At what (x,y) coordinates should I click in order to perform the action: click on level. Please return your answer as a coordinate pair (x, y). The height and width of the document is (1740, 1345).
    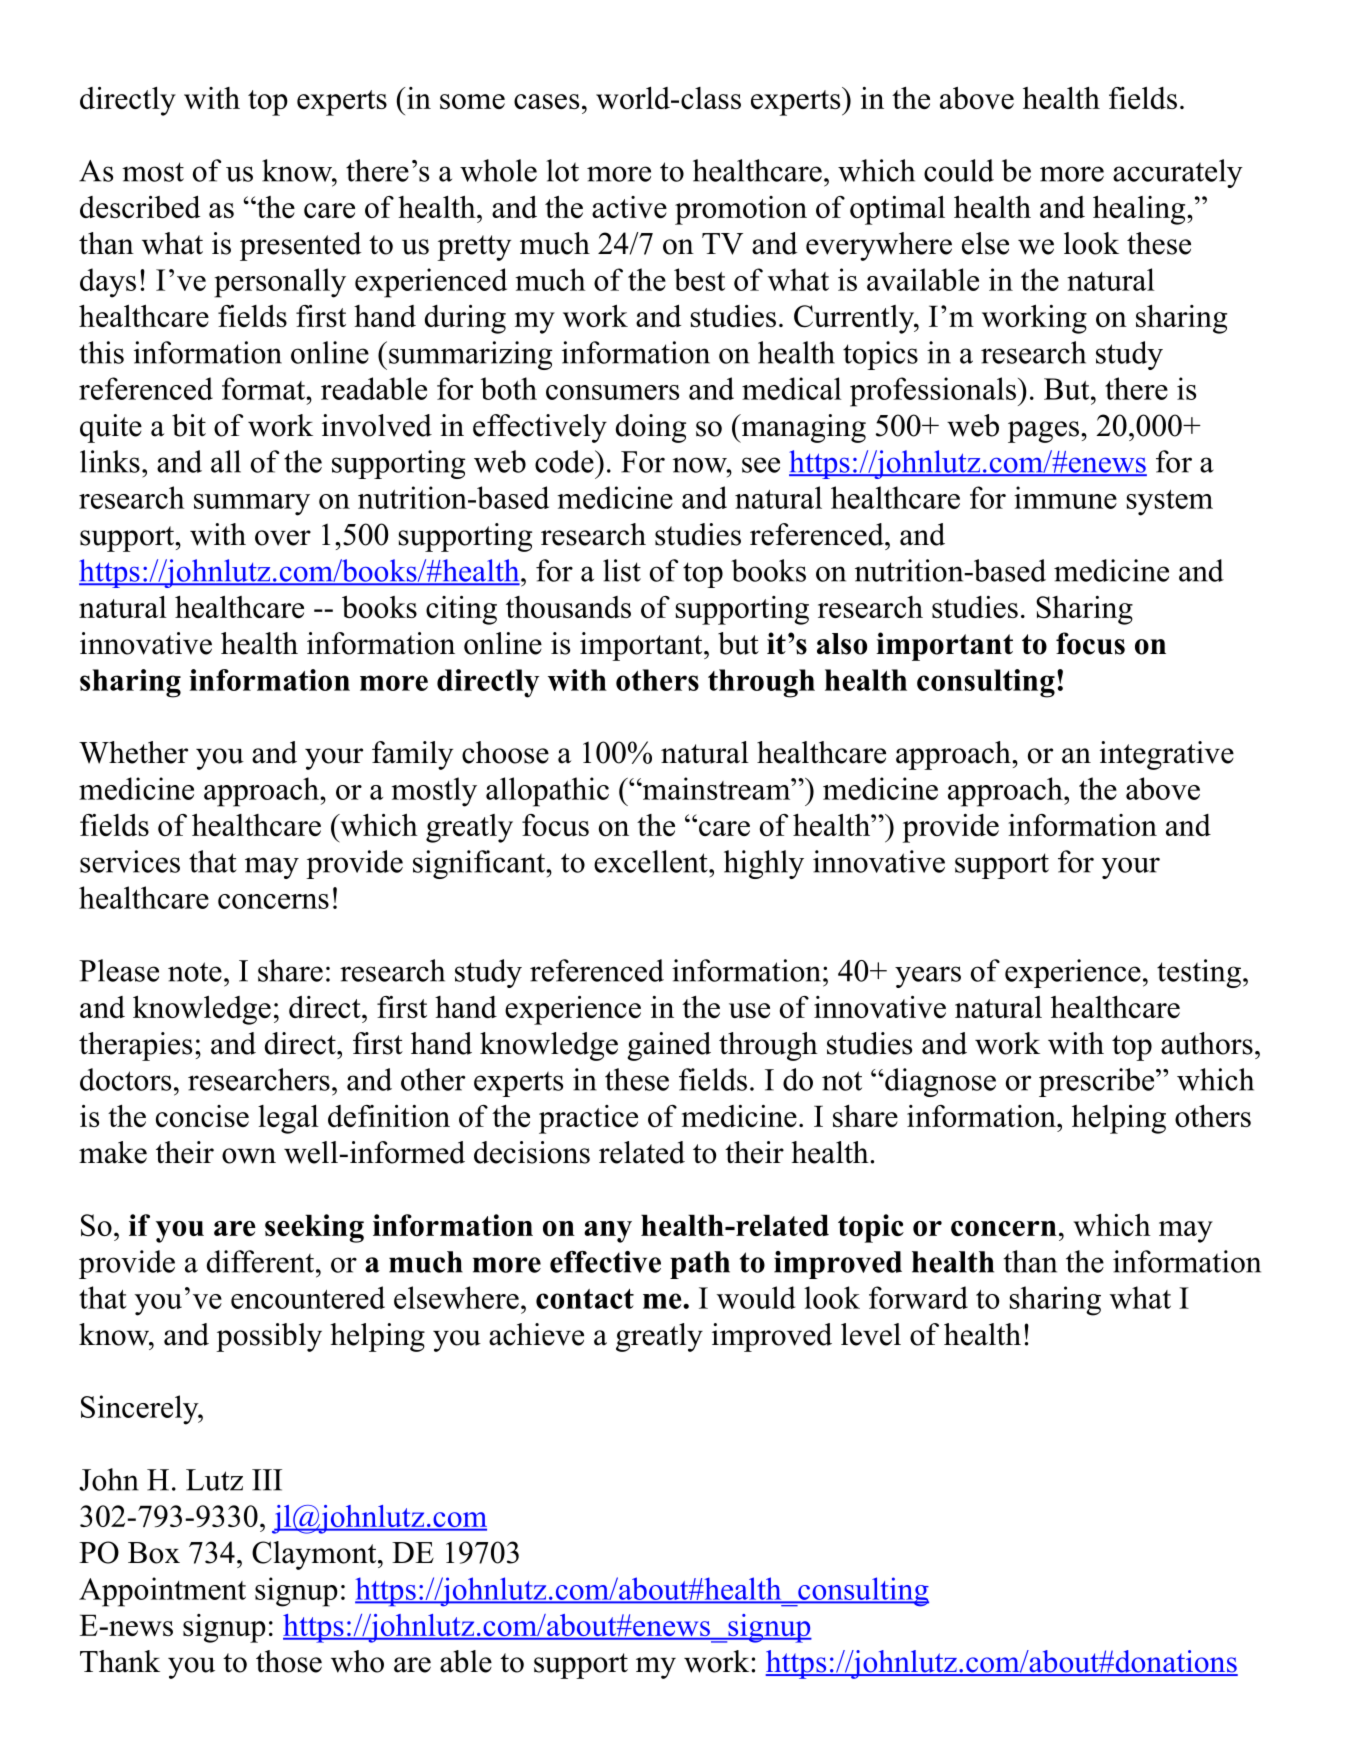
    Looking at the image, I should click on (871, 1334).
